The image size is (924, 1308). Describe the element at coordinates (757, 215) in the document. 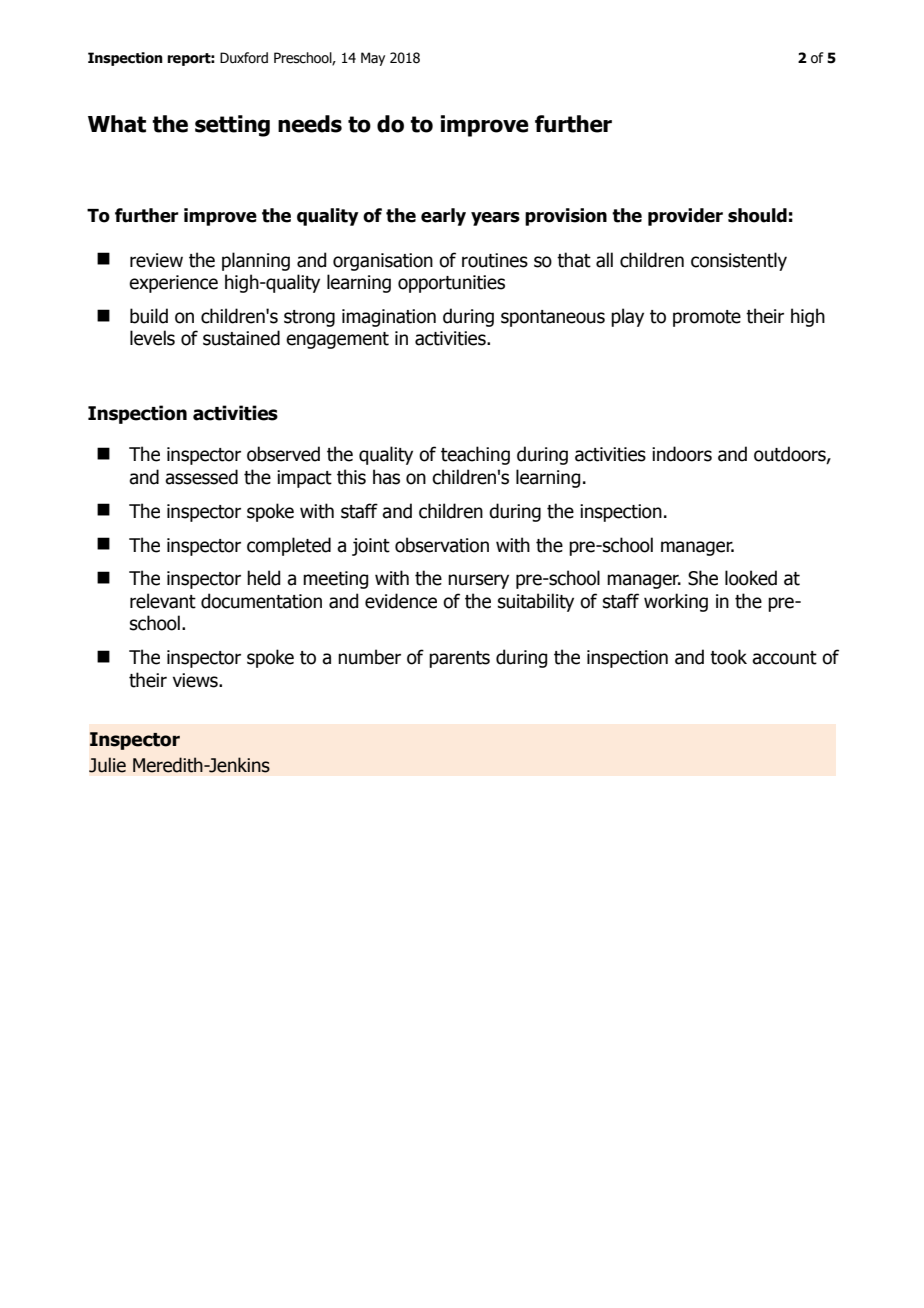

I see `should` at that location.
